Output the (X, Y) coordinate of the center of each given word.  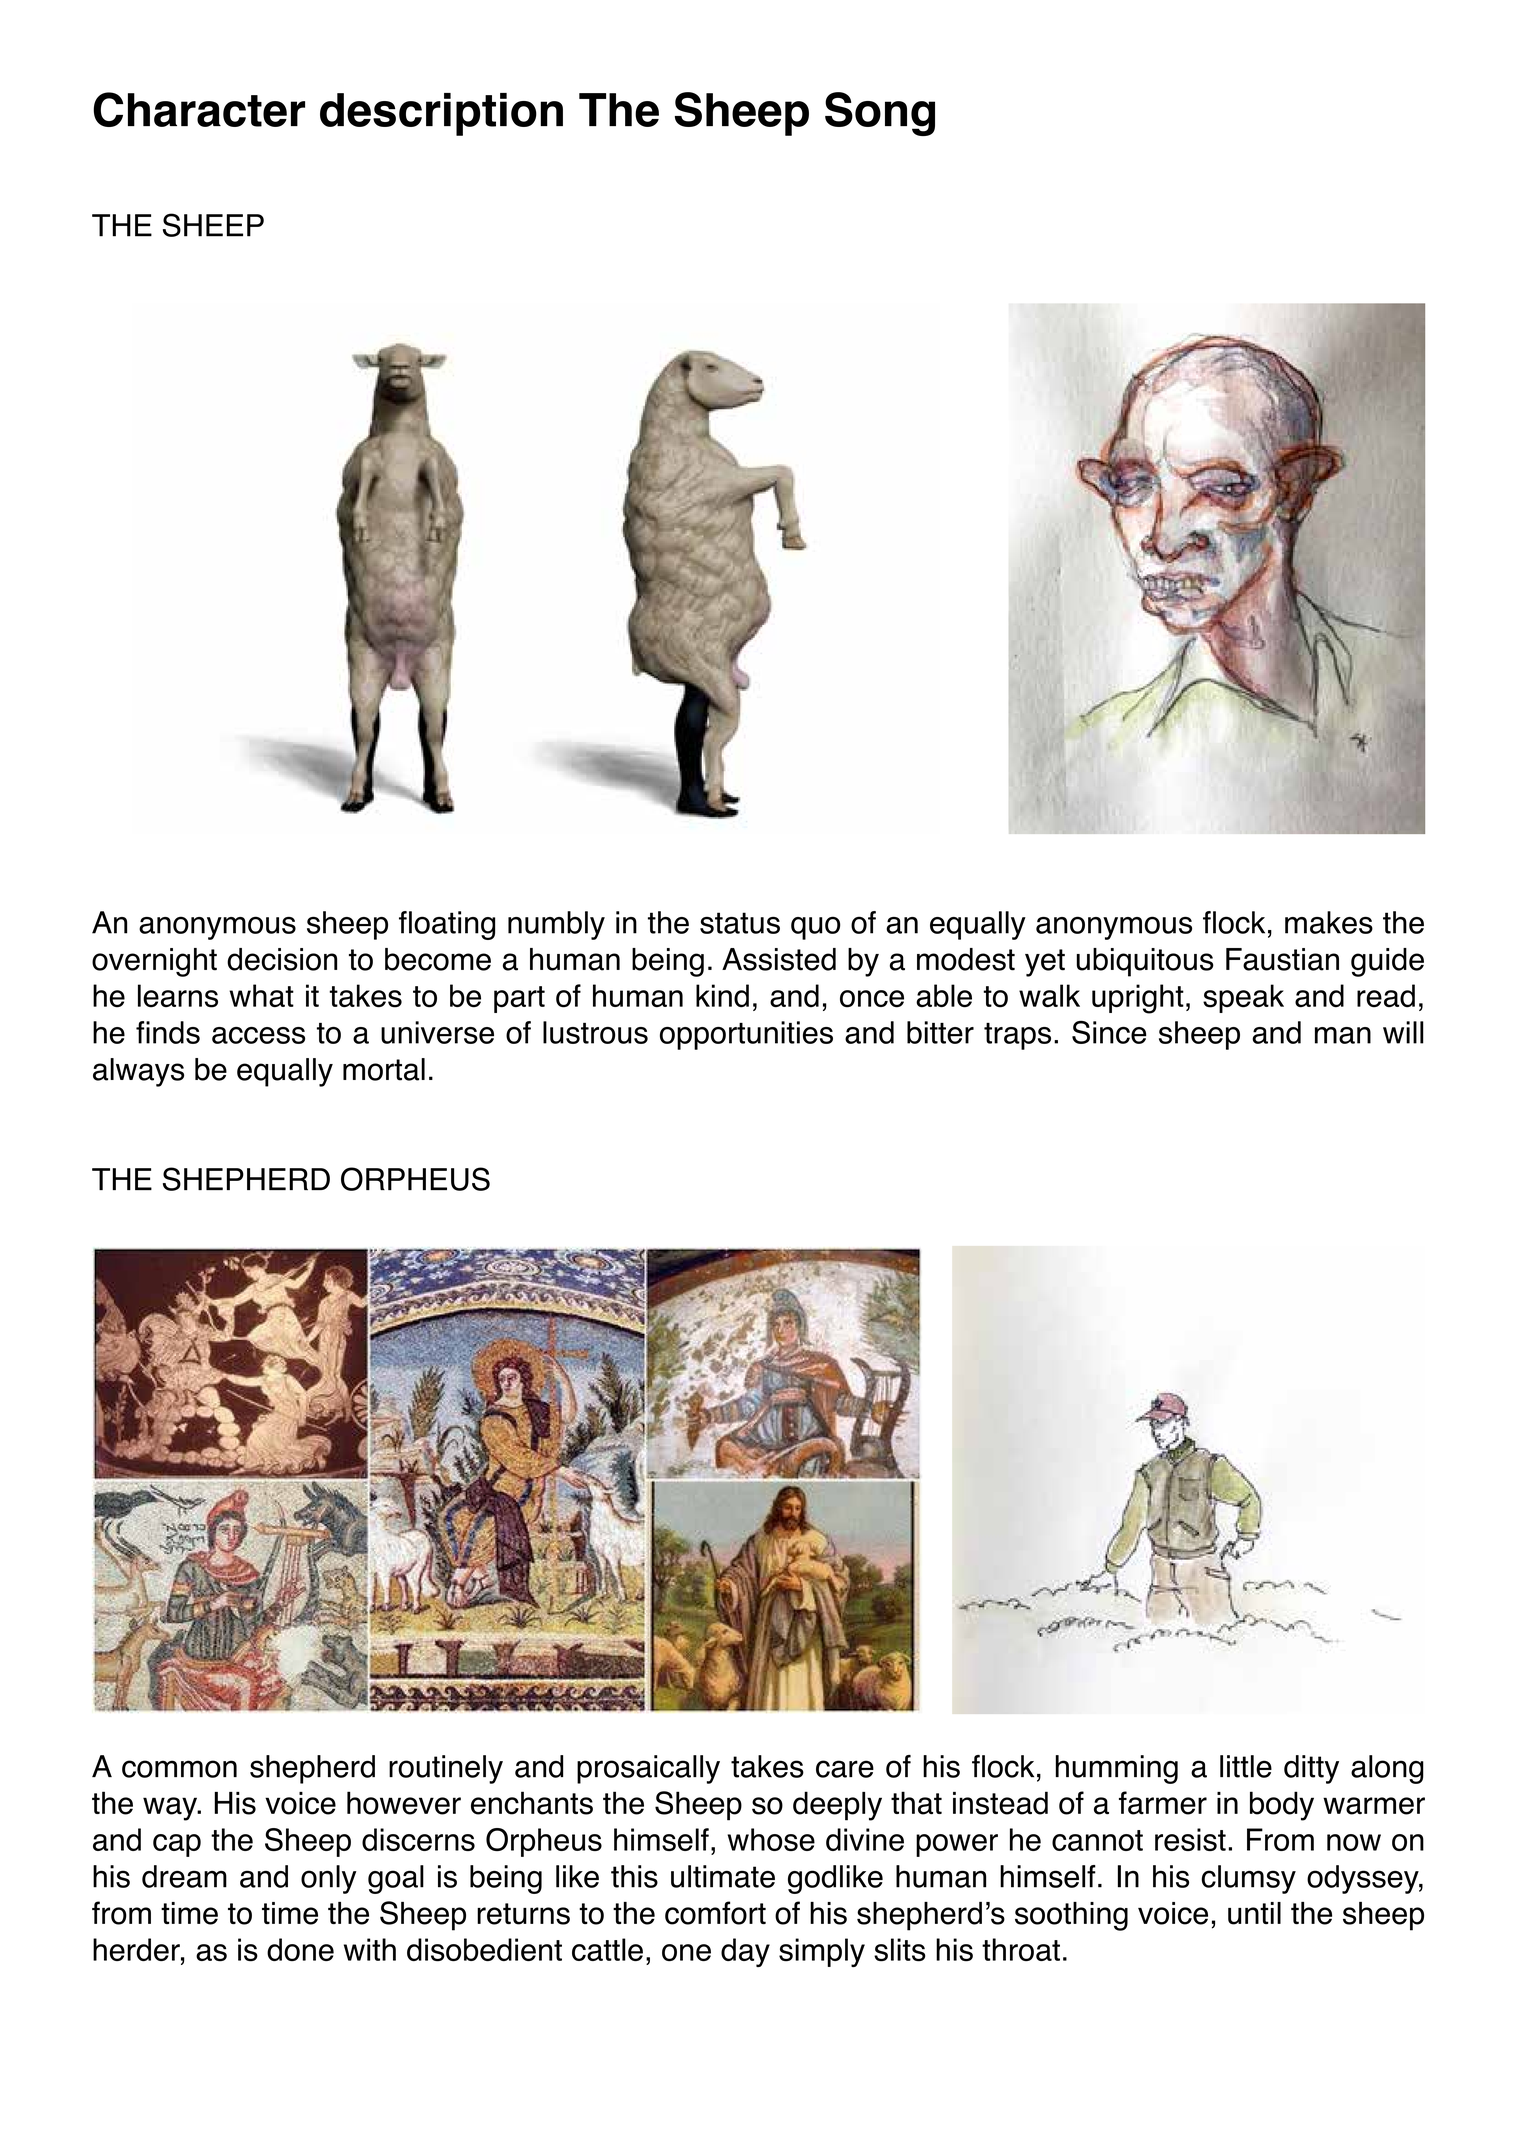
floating (447, 925)
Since (1109, 1032)
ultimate (723, 1876)
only (328, 1879)
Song (880, 114)
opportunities (746, 1035)
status (740, 923)
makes (1329, 922)
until (1254, 1913)
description (441, 114)
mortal (384, 1069)
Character (199, 109)
